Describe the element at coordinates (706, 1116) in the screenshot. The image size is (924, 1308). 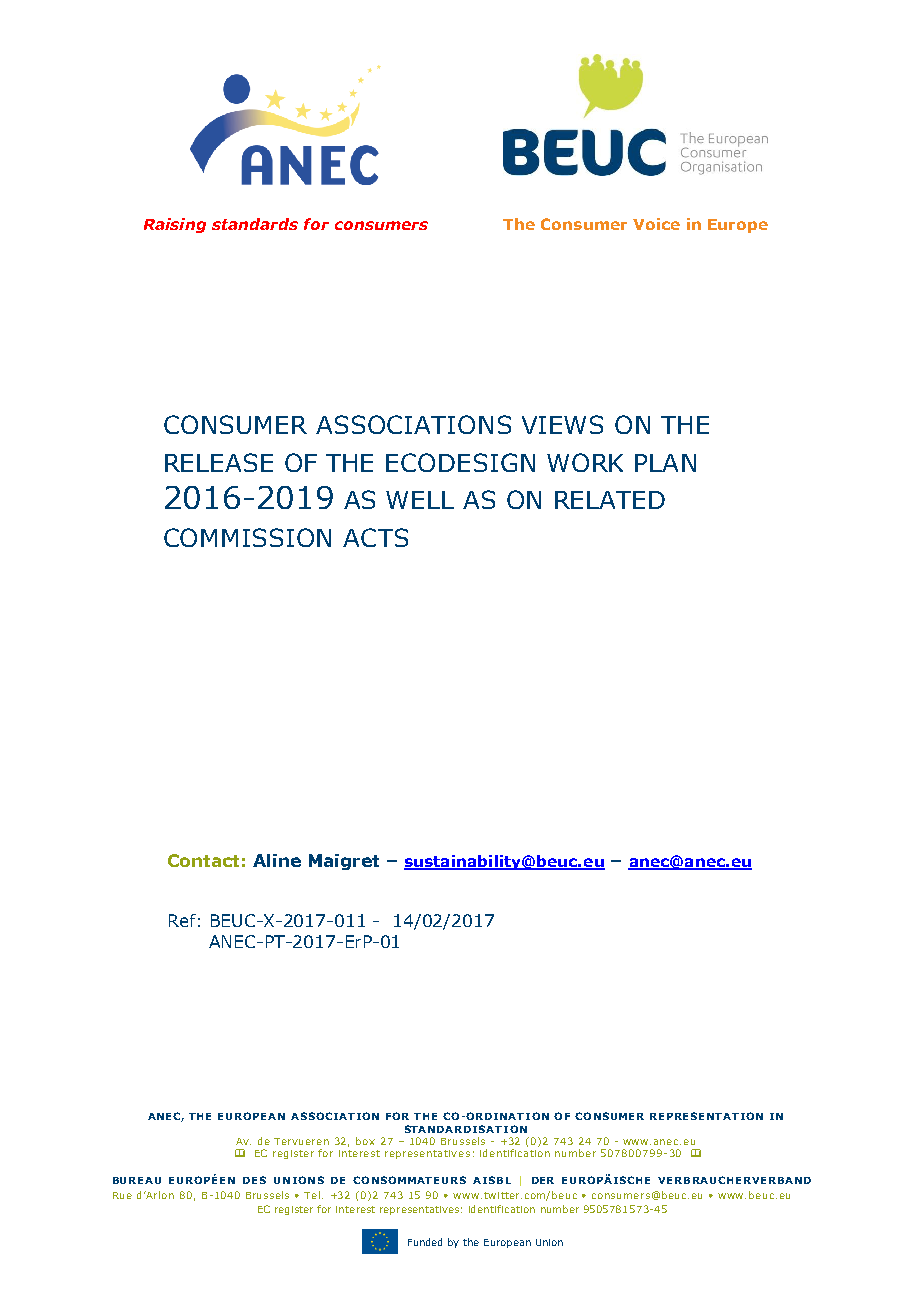
I see `REPRESENTATION` at that location.
